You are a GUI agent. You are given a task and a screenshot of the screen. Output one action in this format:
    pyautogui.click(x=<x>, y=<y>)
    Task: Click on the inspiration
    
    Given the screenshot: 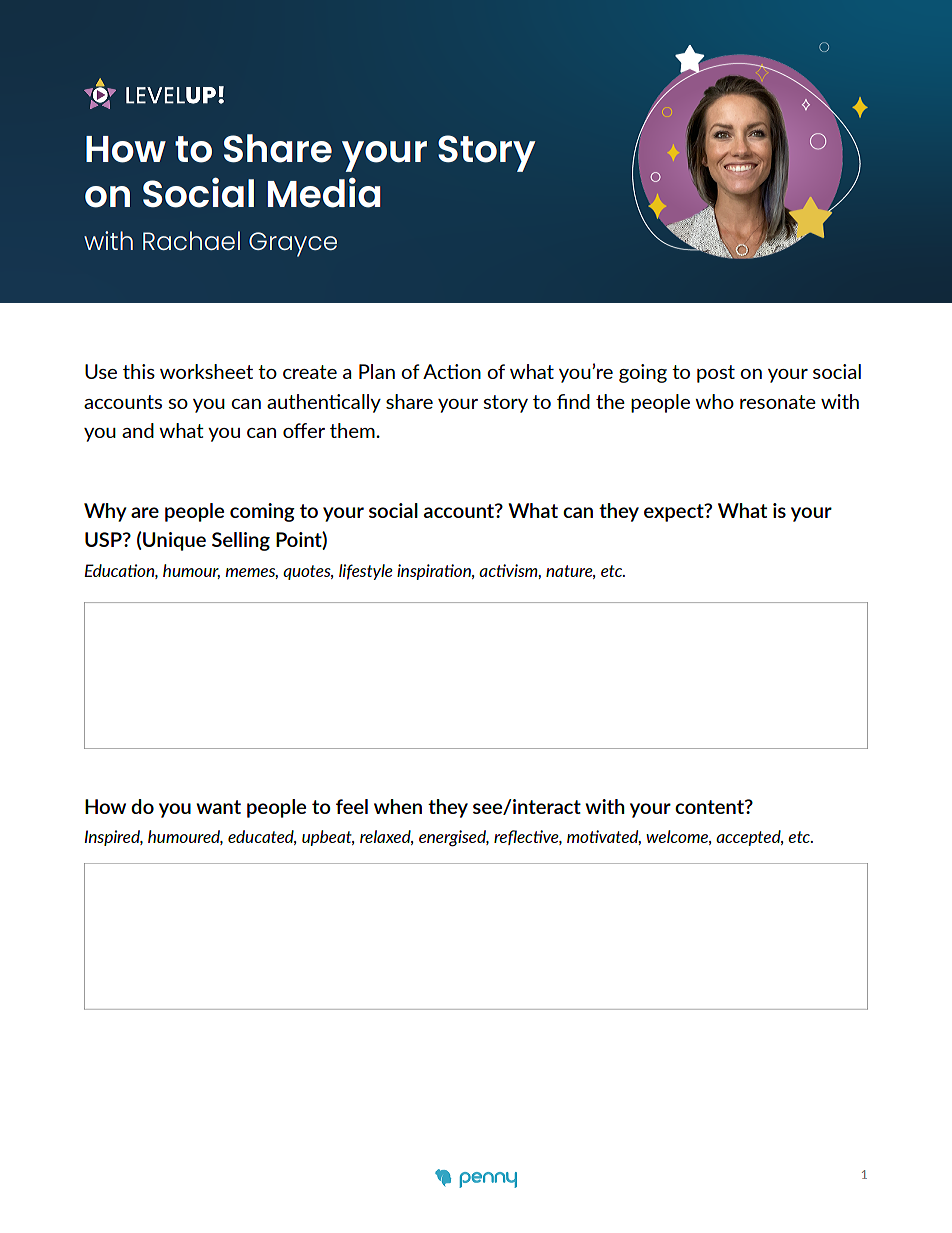 What is the action you would take?
    pyautogui.click(x=435, y=572)
